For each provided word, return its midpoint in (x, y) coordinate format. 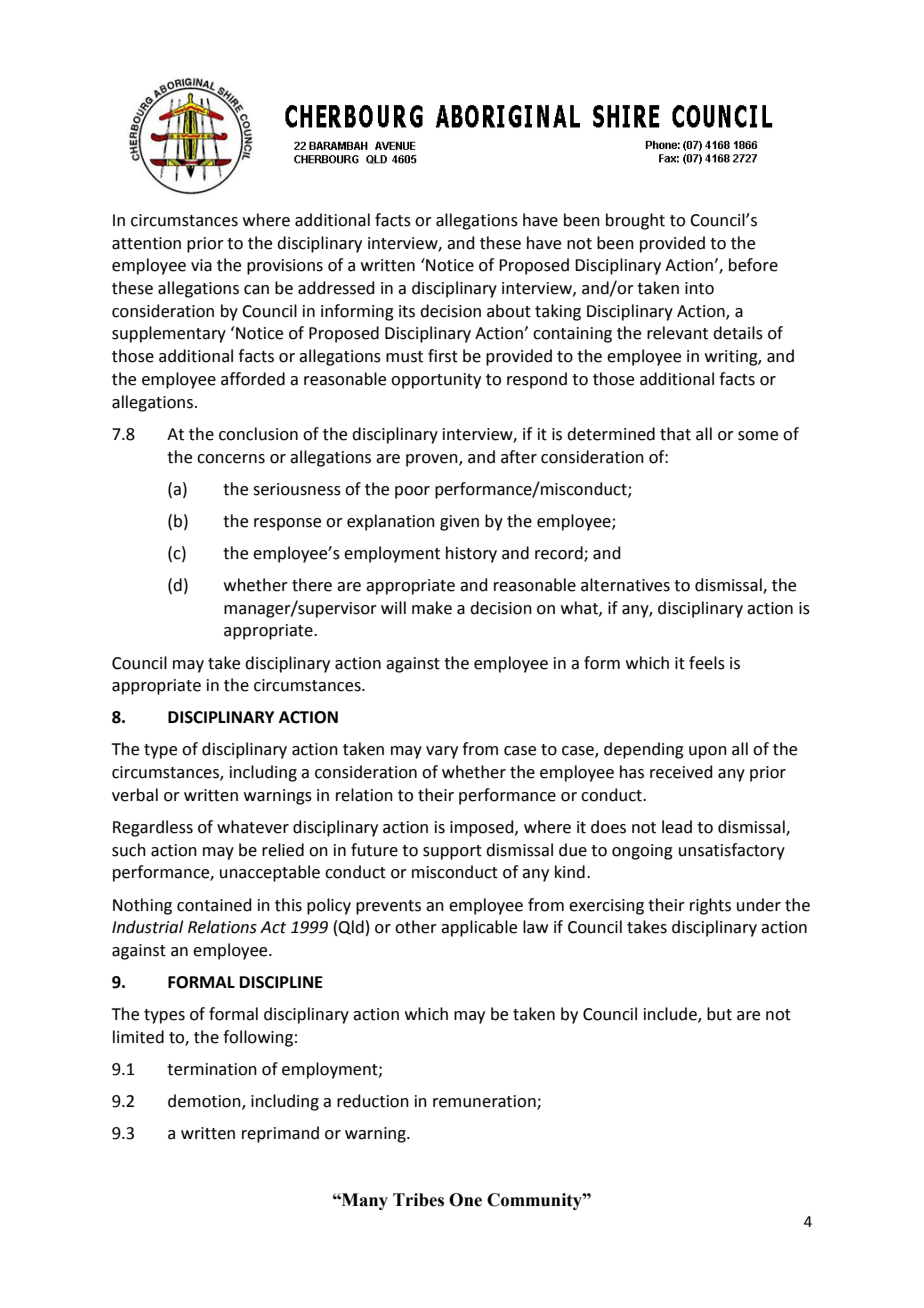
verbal (135, 795)
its (407, 311)
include (671, 1015)
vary (442, 752)
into (699, 288)
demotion (205, 1102)
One (465, 1200)
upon (708, 752)
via (201, 265)
